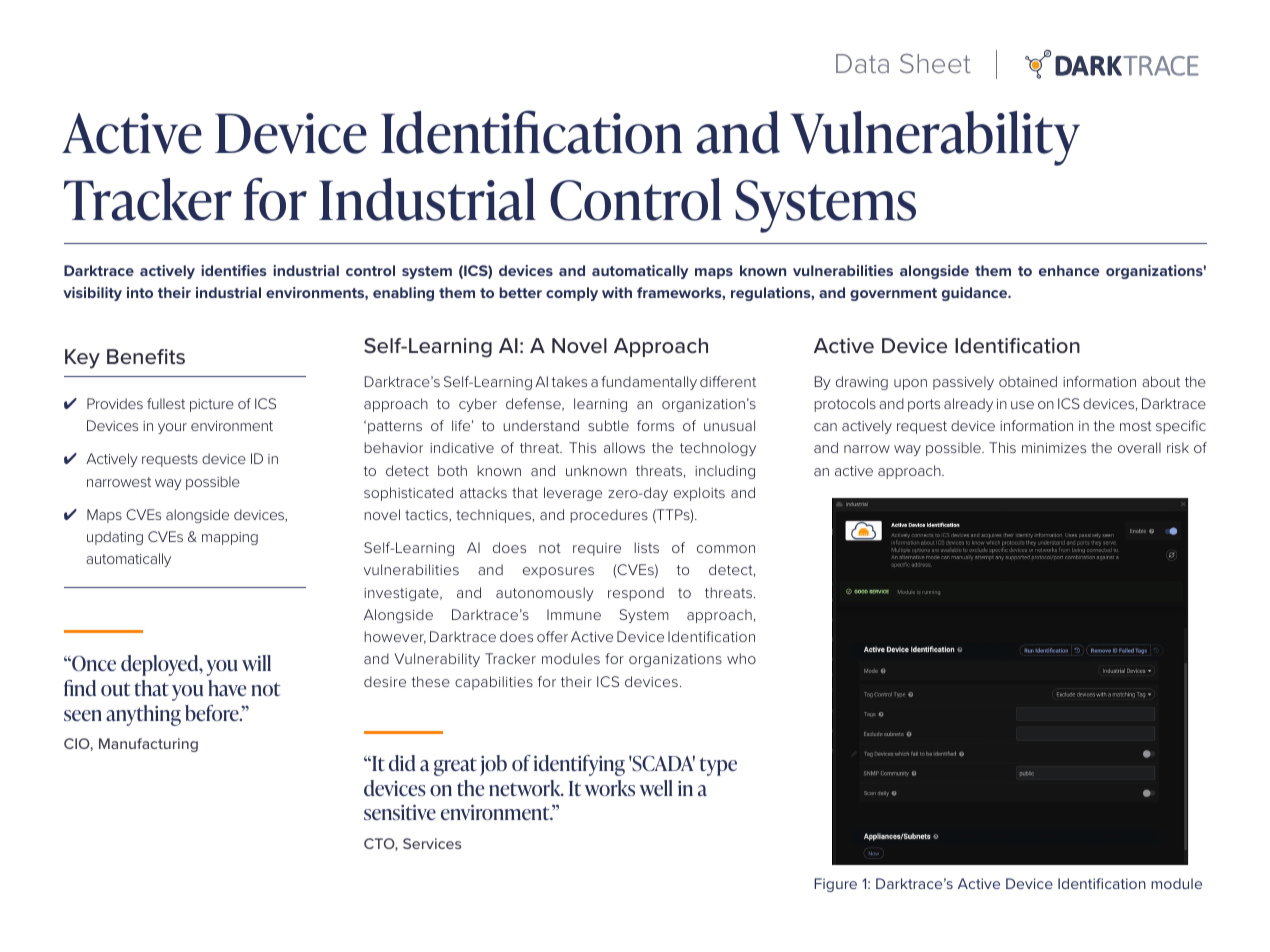 The width and height of the document is (1270, 952). What do you see at coordinates (1028, 381) in the document?
I see `obtained` at bounding box center [1028, 381].
